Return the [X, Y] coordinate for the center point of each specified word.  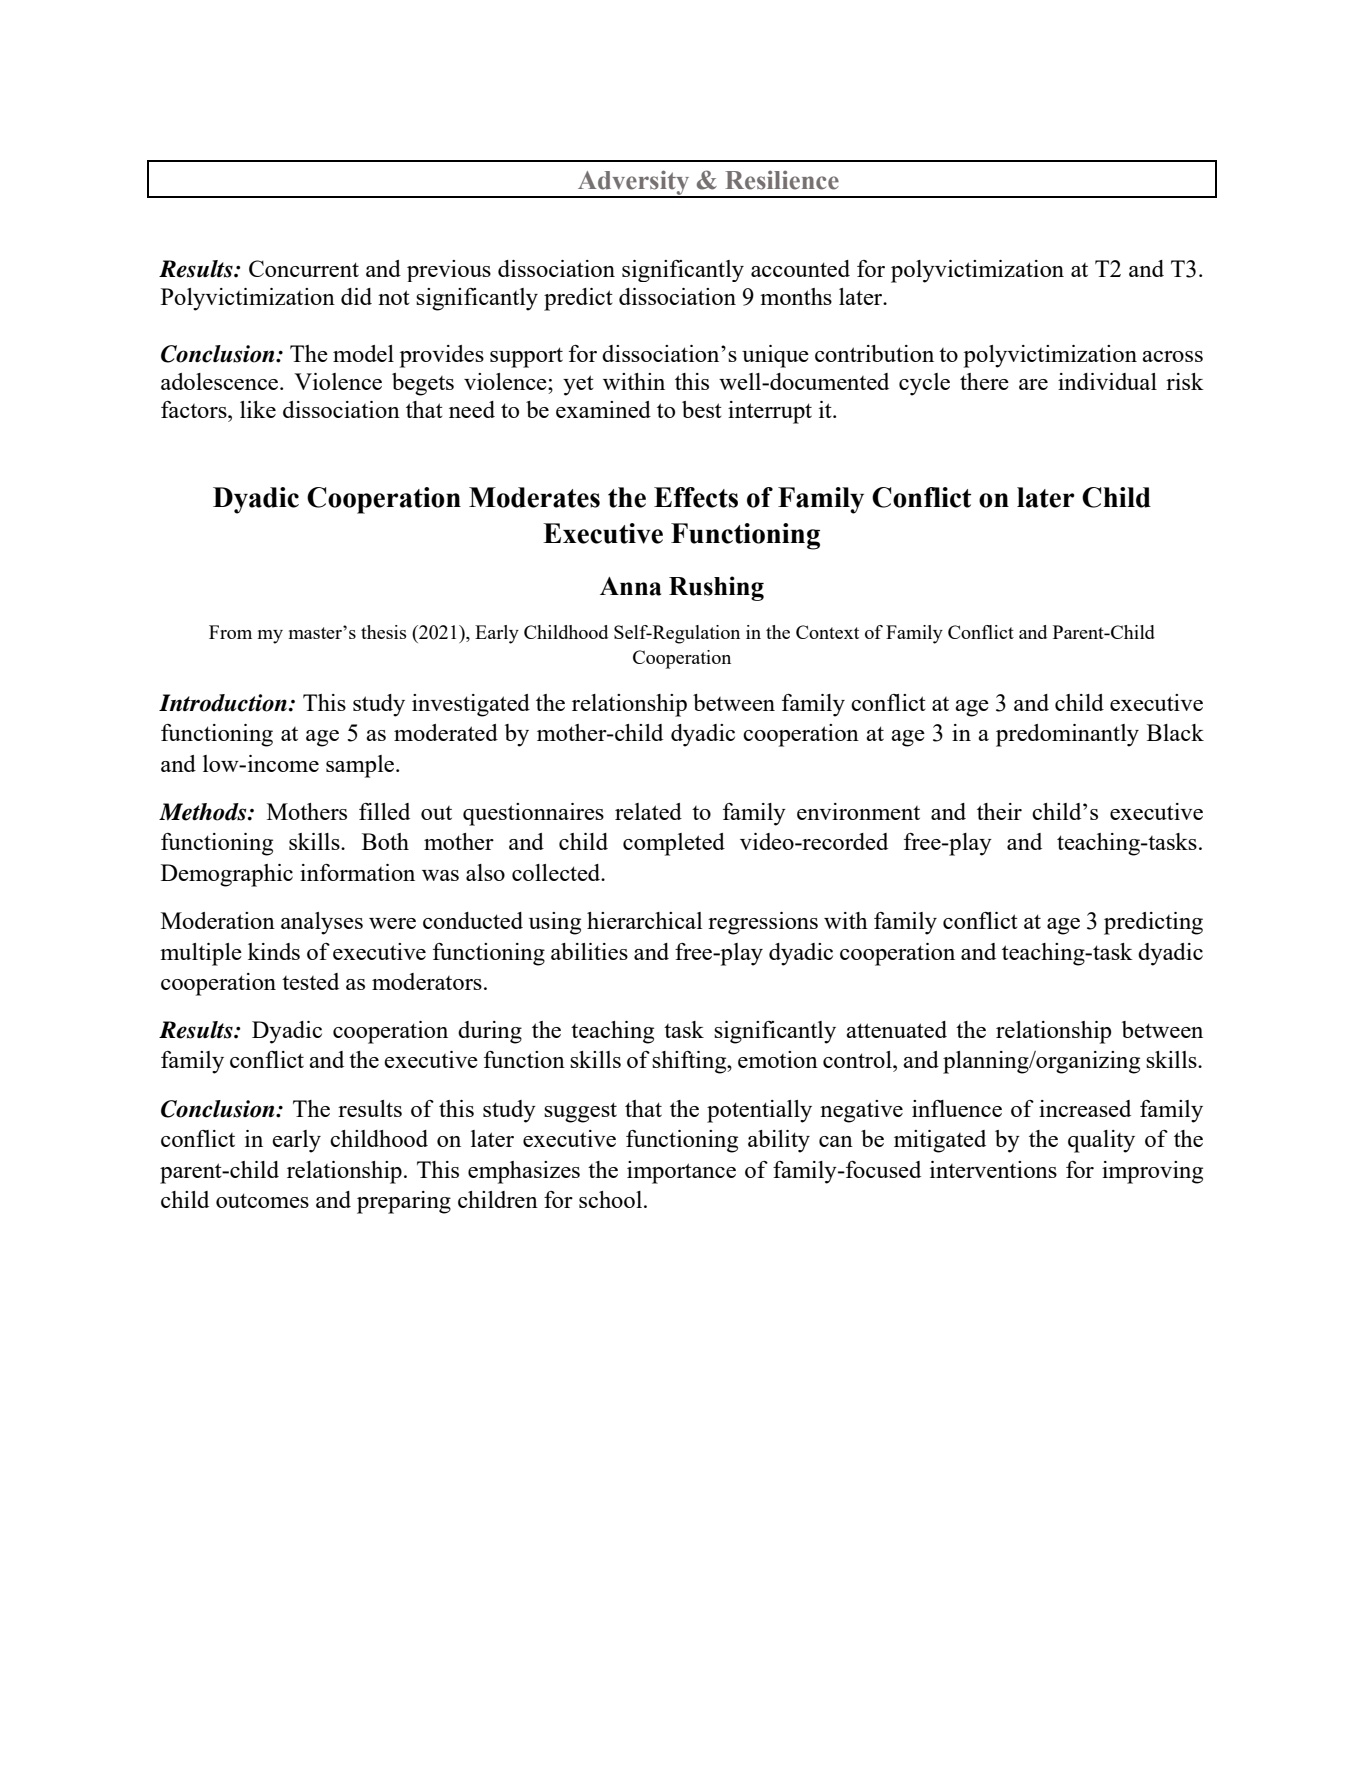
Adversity [634, 183]
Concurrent [304, 268]
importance [681, 1172]
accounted [800, 268]
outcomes [262, 1200]
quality [1101, 1141]
